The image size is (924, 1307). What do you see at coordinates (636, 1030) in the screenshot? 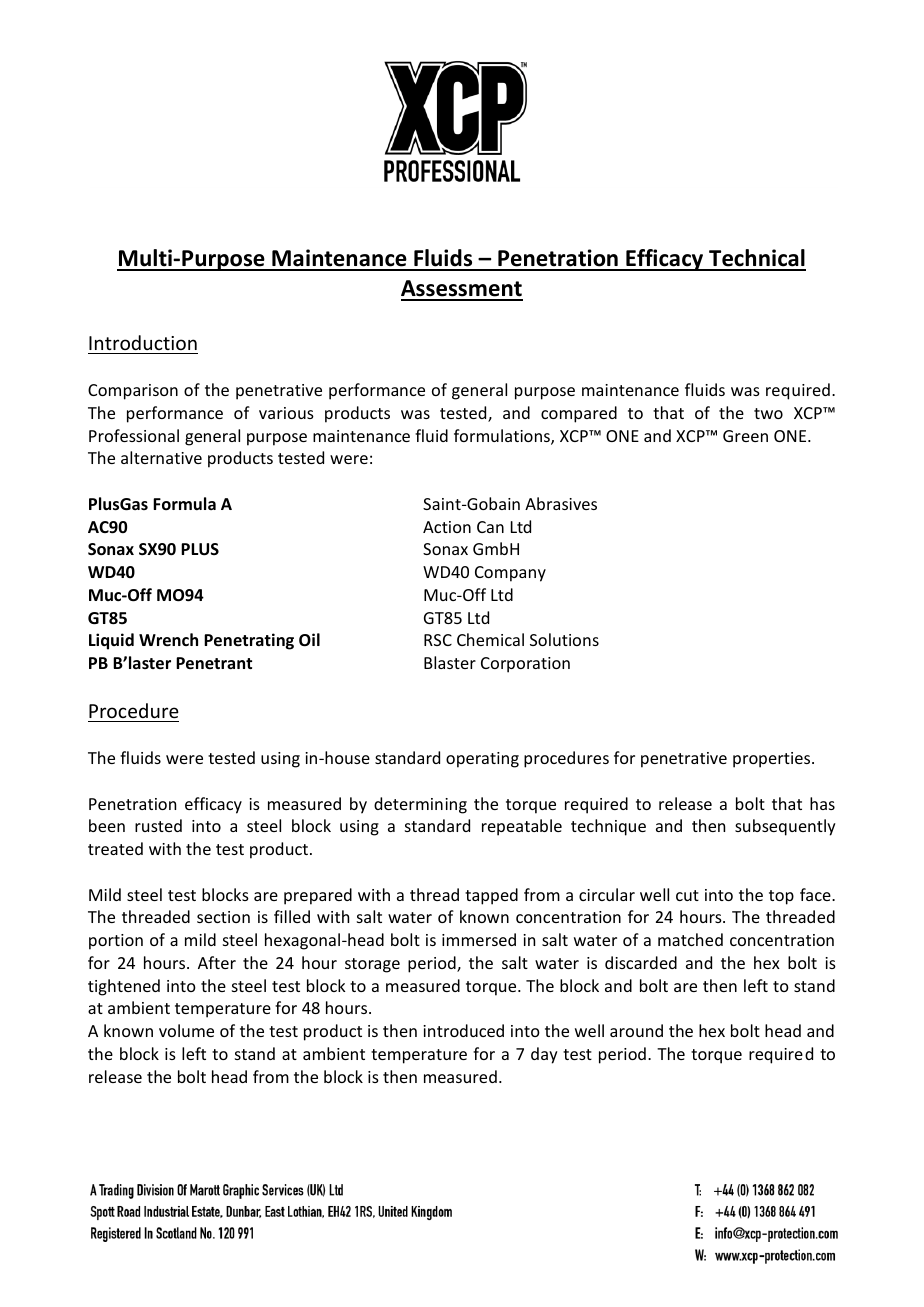
I see `around` at bounding box center [636, 1030].
